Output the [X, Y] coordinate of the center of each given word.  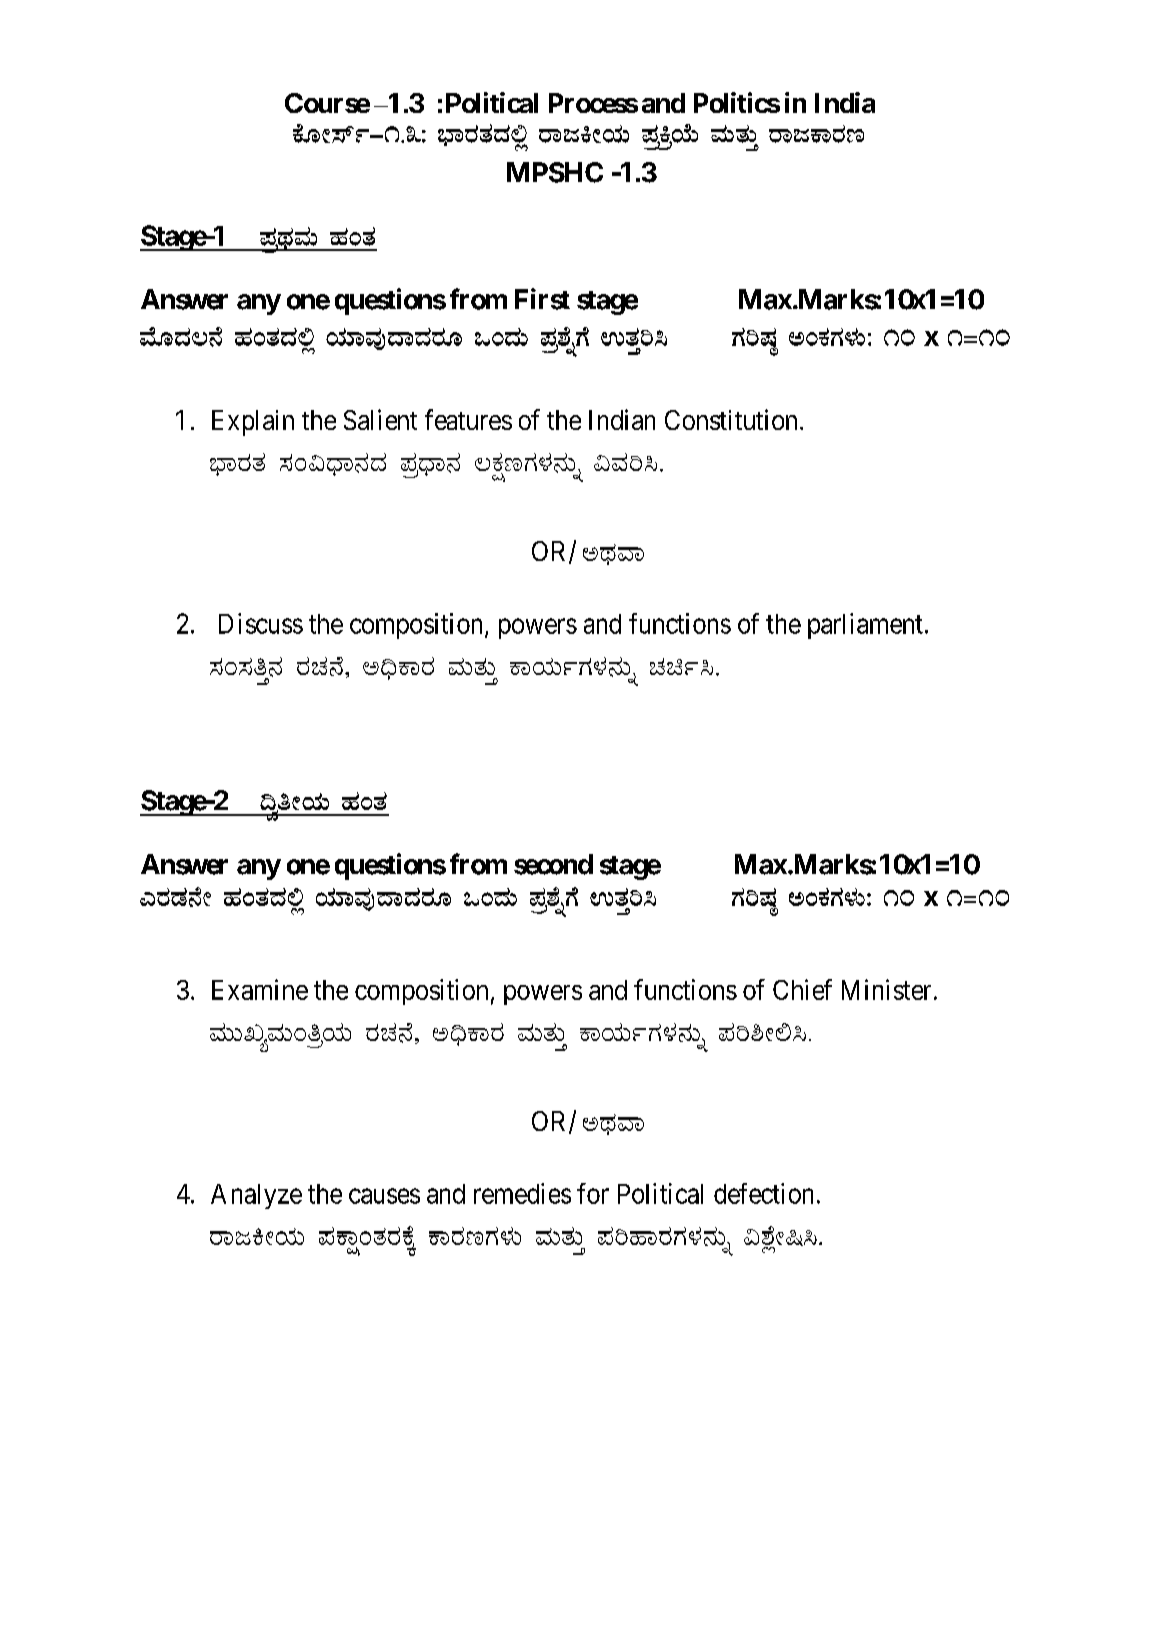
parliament [865, 626]
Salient [380, 419]
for [593, 1193]
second [553, 864]
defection [763, 1193]
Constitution [731, 419]
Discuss [261, 623]
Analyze [256, 1196]
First [542, 299]
